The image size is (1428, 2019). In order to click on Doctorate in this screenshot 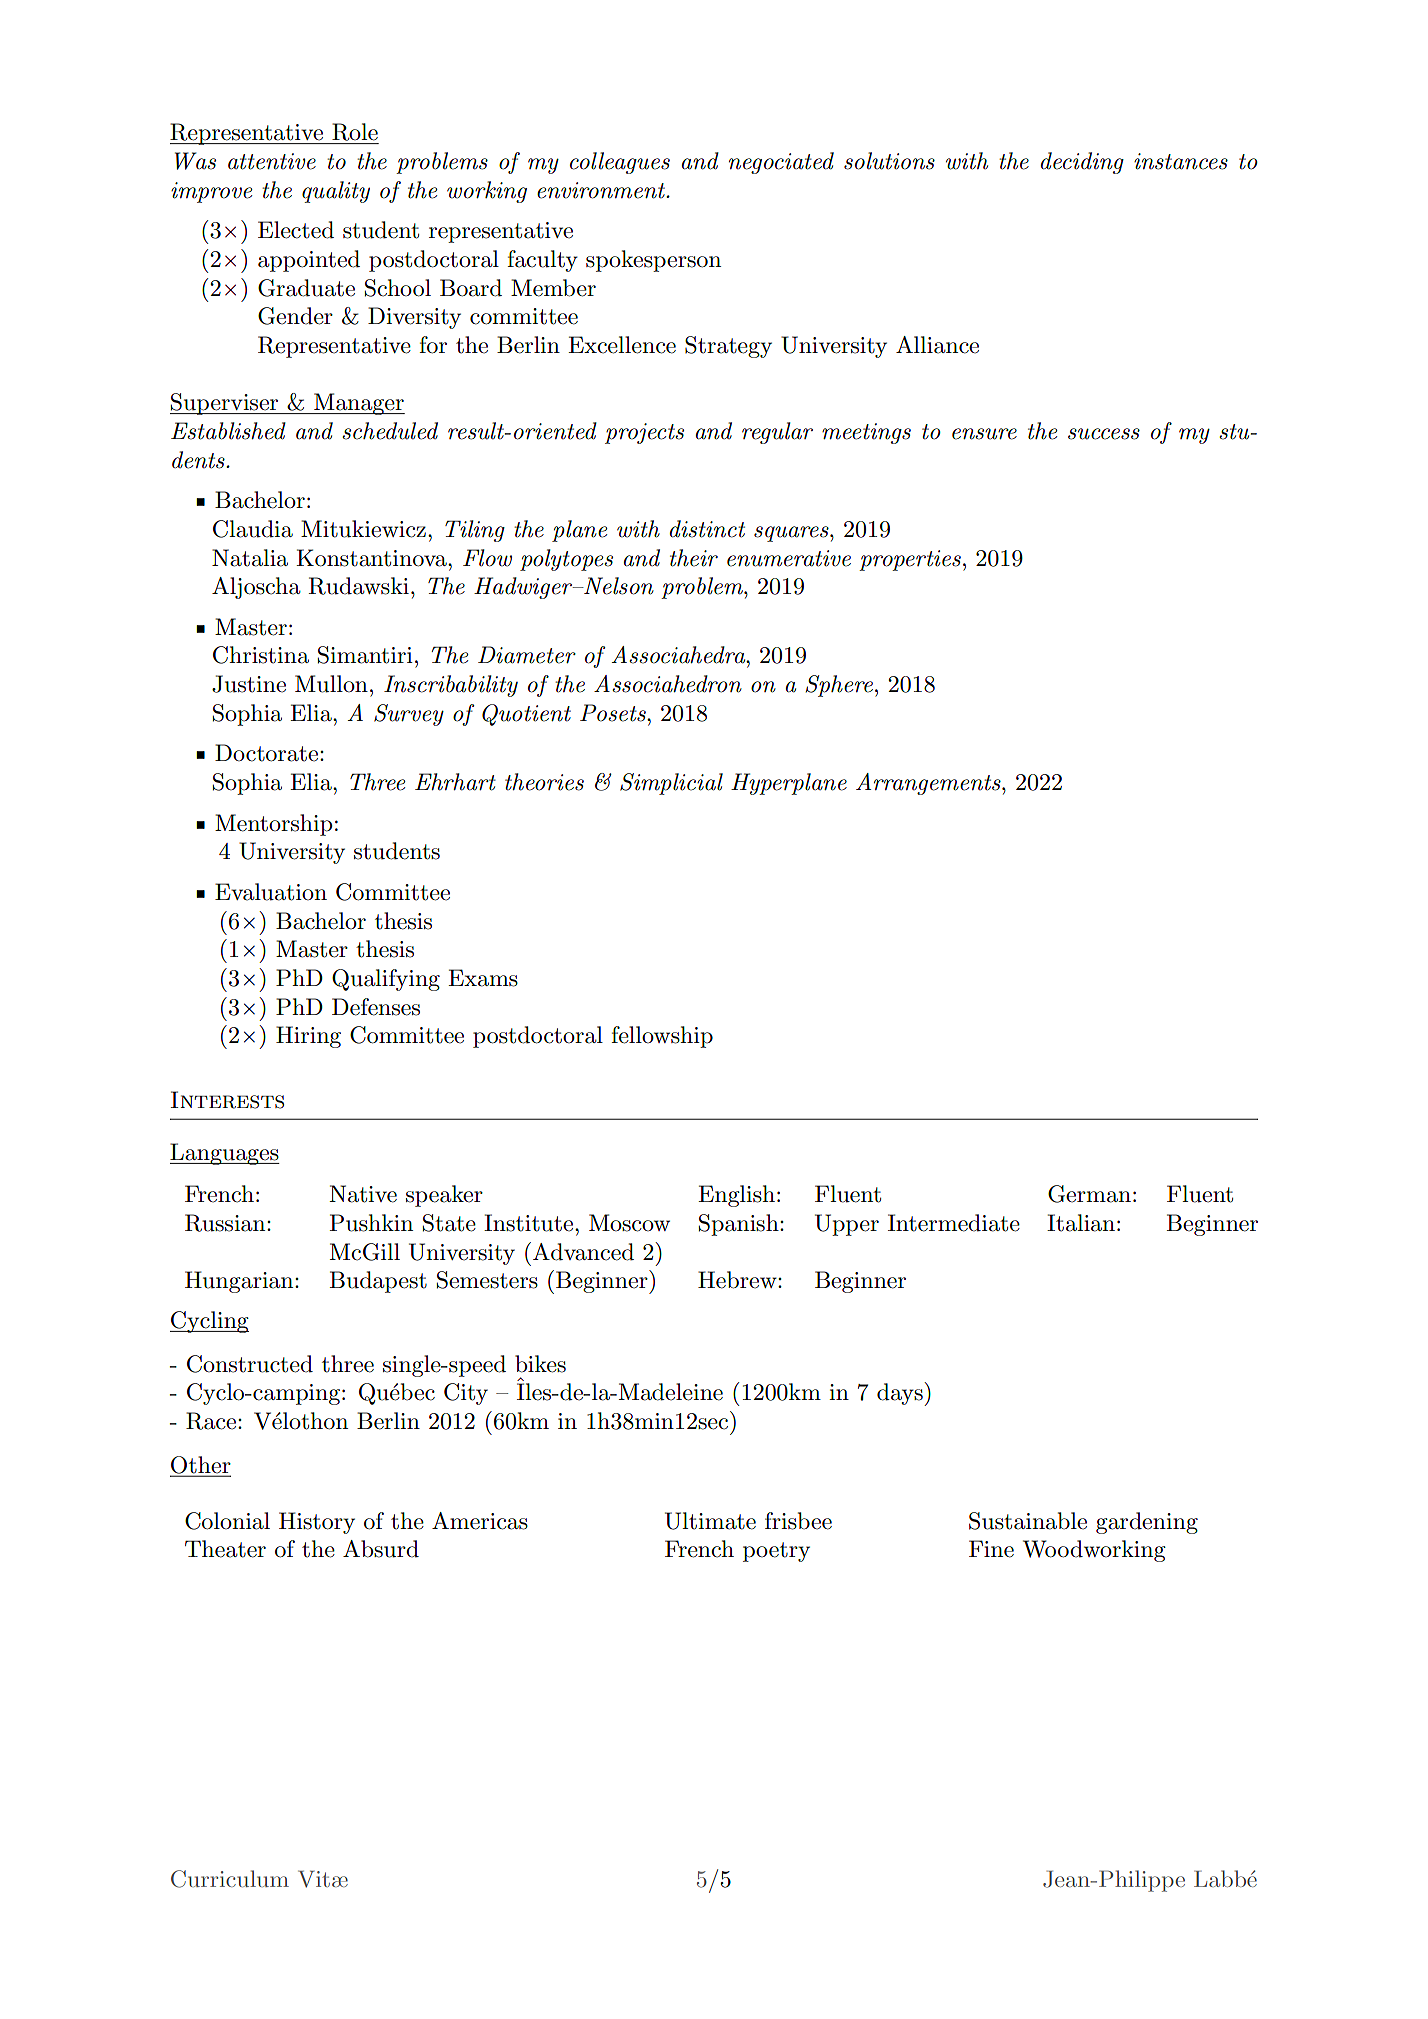, I will do `click(268, 753)`.
